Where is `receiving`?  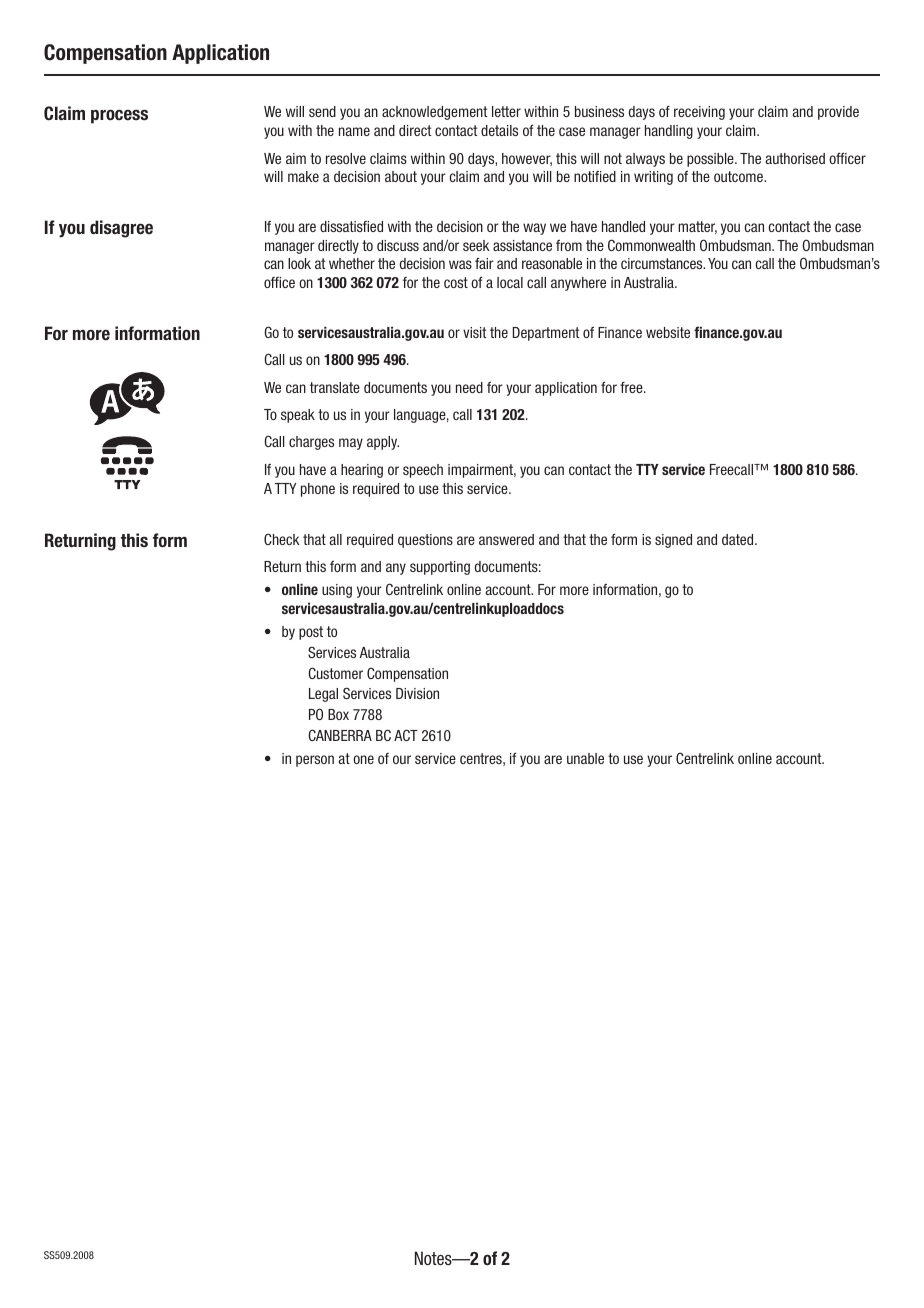 receiving is located at coordinates (699, 113).
